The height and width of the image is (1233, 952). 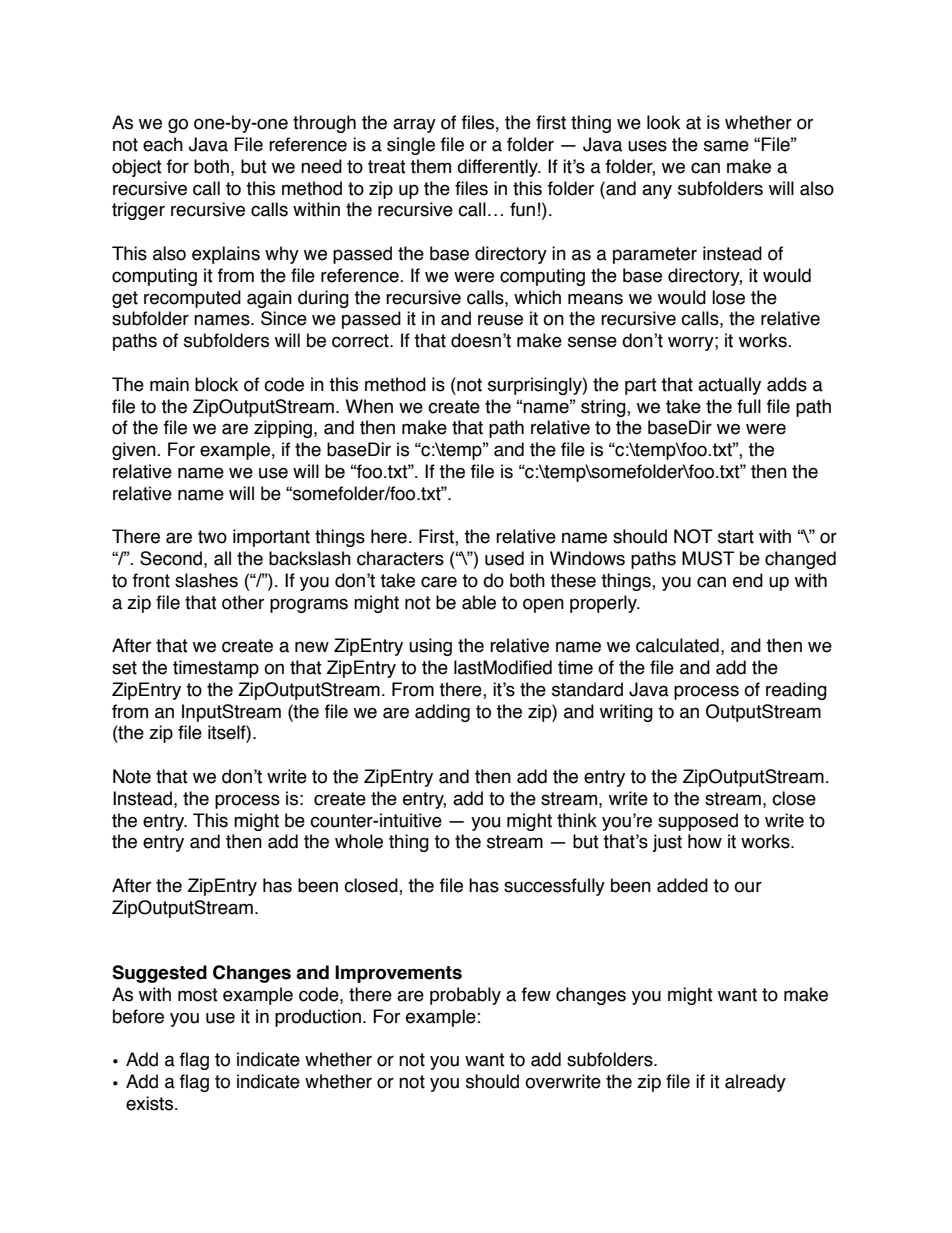 What do you see at coordinates (729, 386) in the image?
I see `actually` at bounding box center [729, 386].
